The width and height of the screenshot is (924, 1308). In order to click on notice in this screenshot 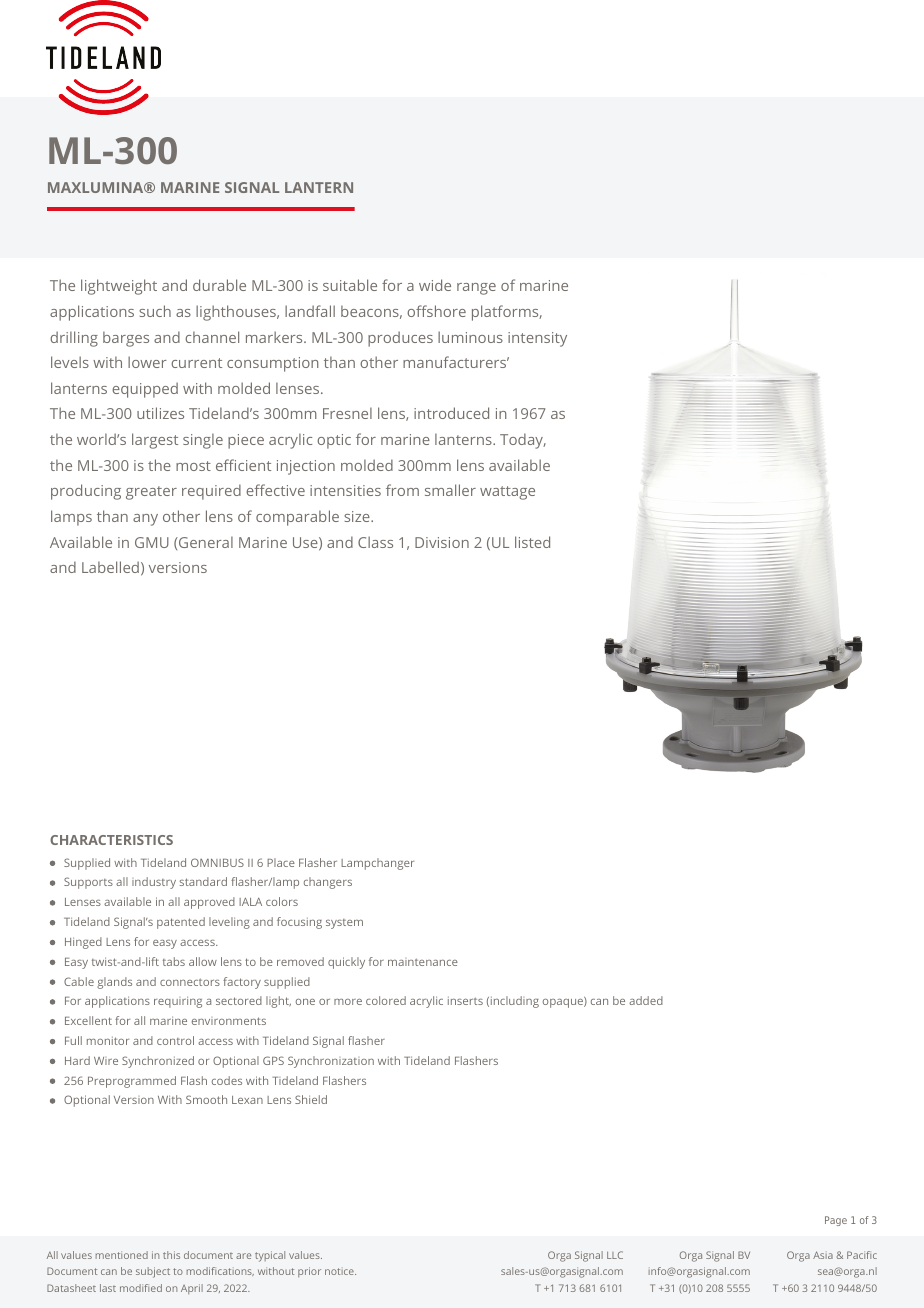, I will do `click(340, 1271)`.
